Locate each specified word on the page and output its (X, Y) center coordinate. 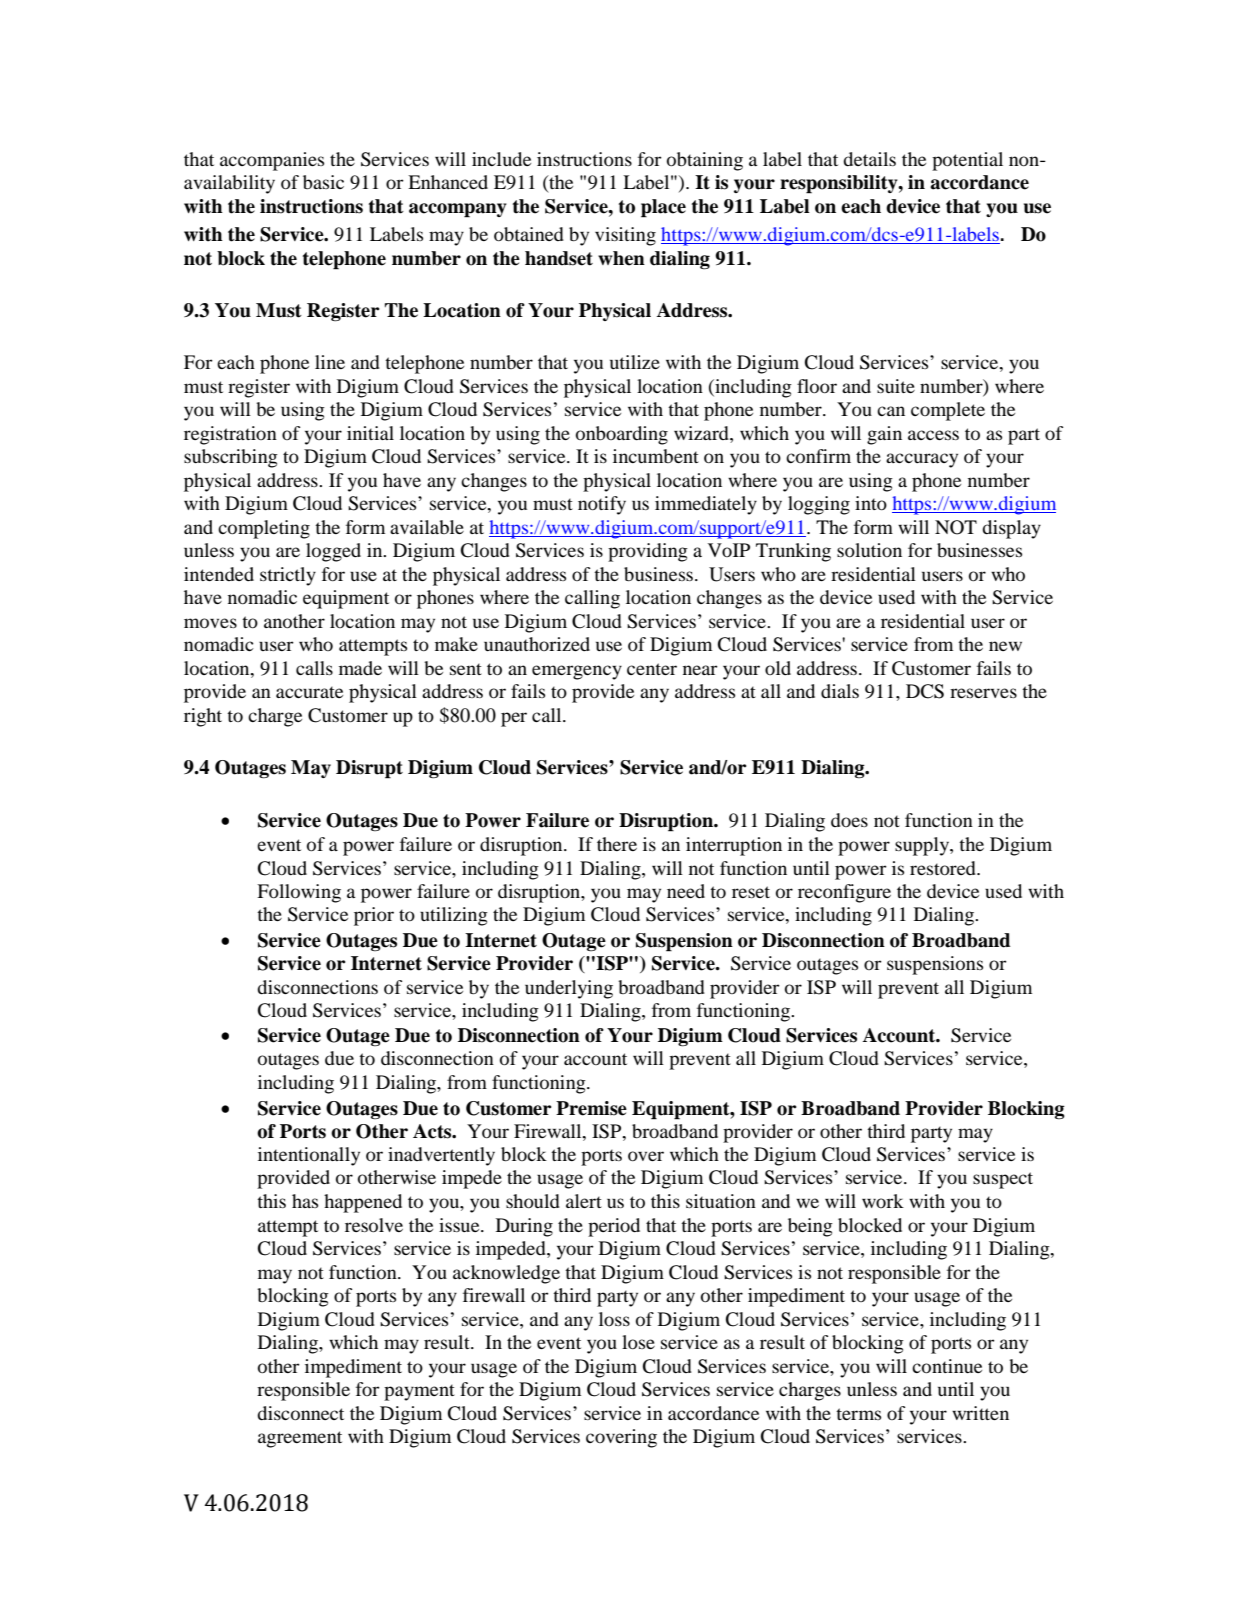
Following (299, 893)
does (849, 820)
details (869, 159)
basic (323, 182)
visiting (625, 236)
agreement (300, 1439)
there (617, 844)
